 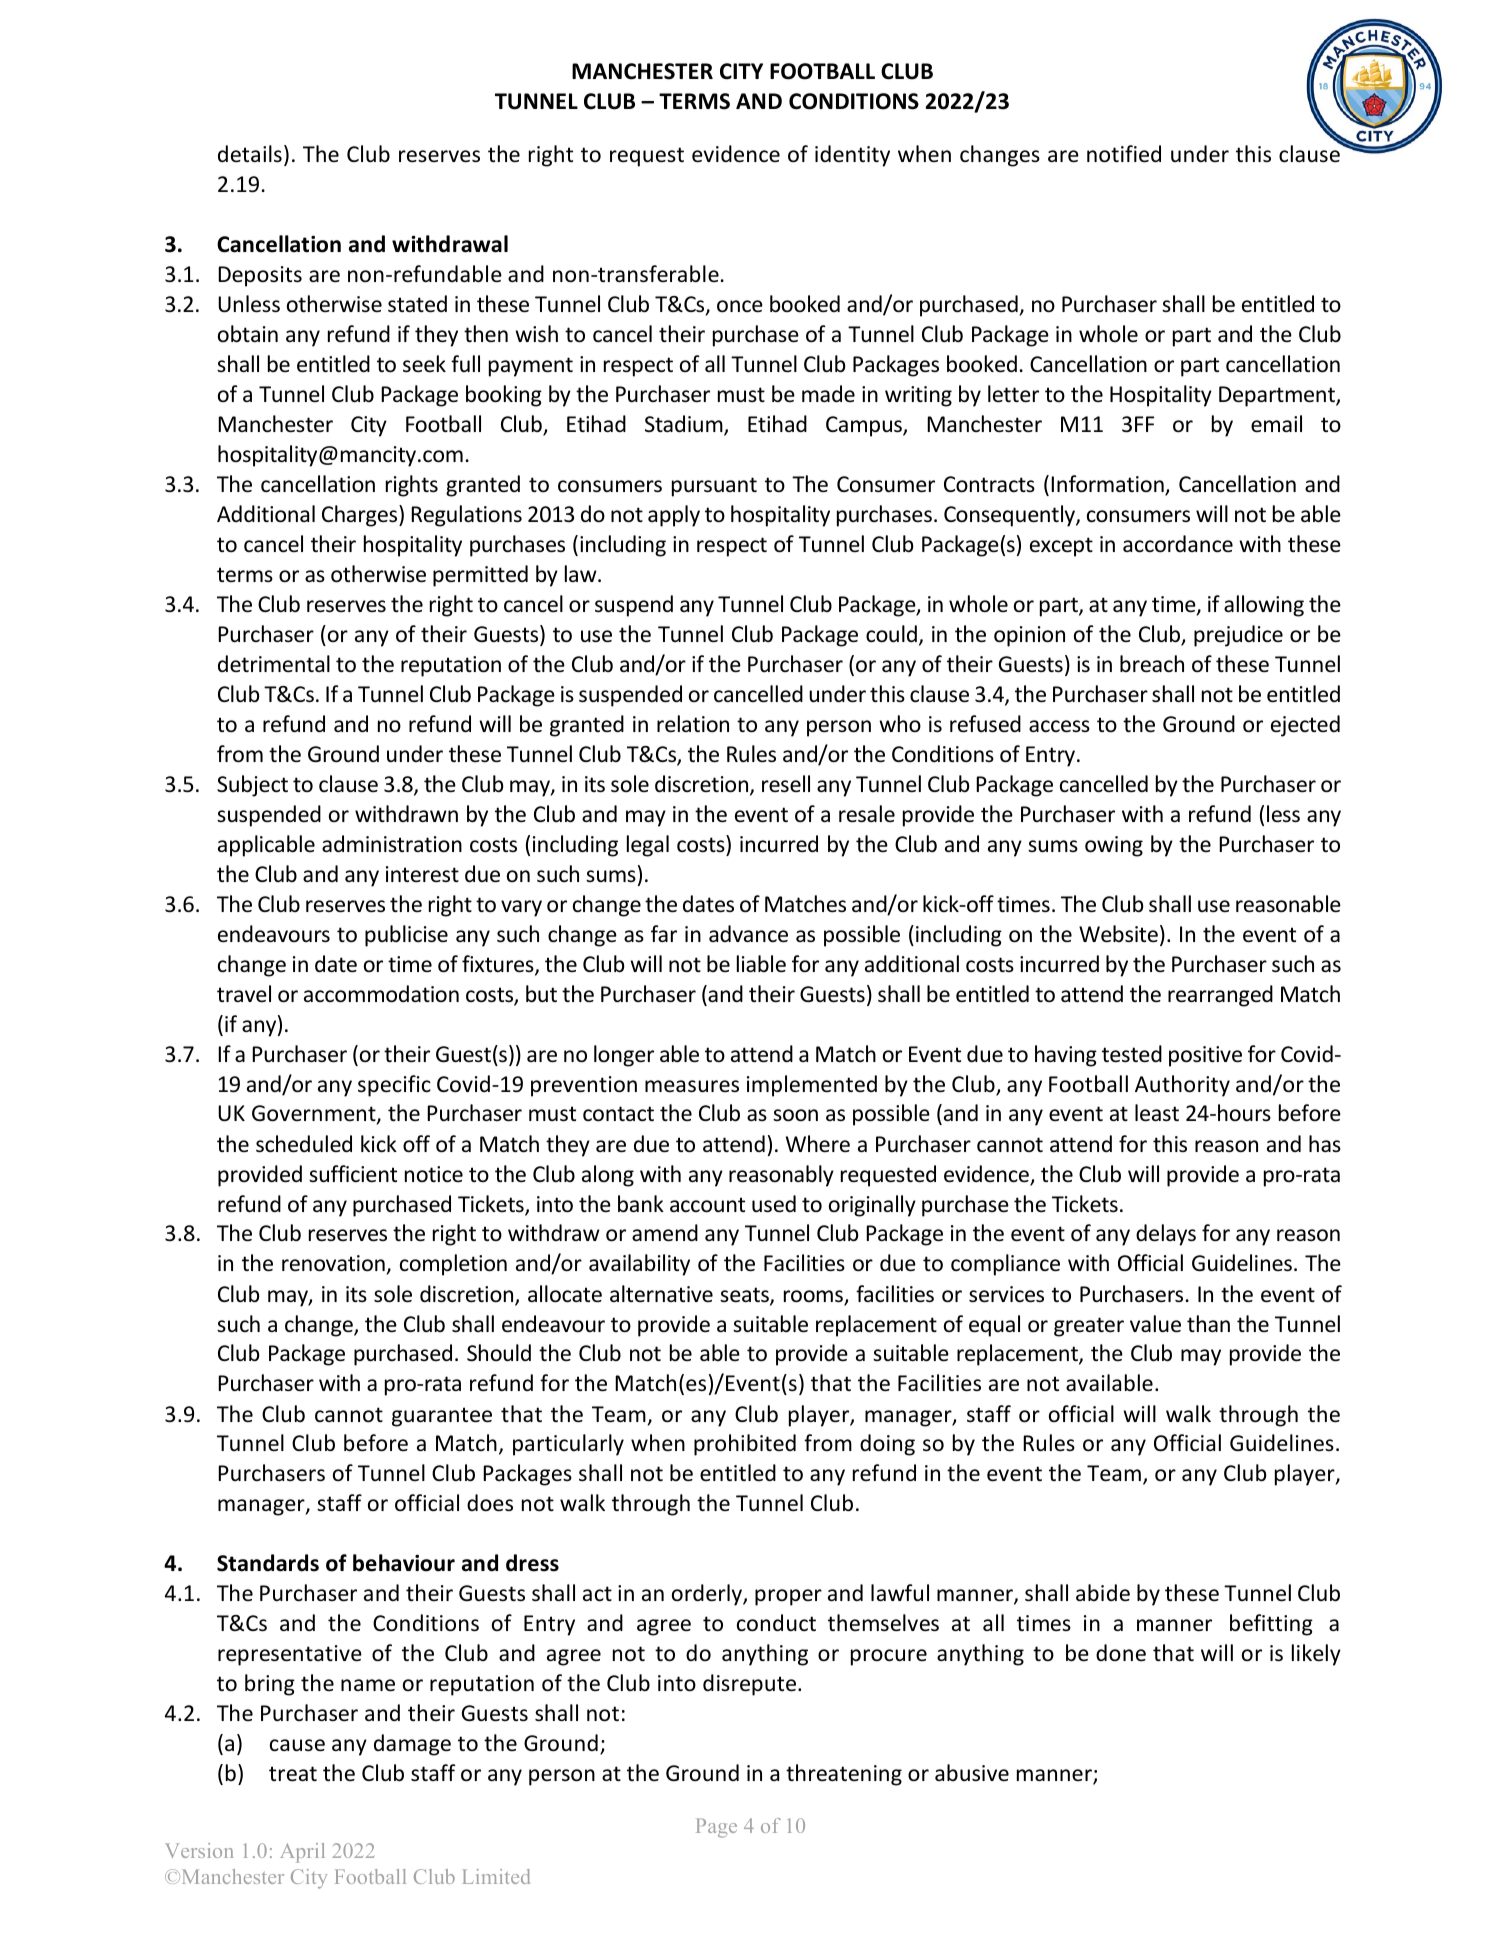 What do you see at coordinates (353, 1174) in the page?
I see `sufficient` at bounding box center [353, 1174].
